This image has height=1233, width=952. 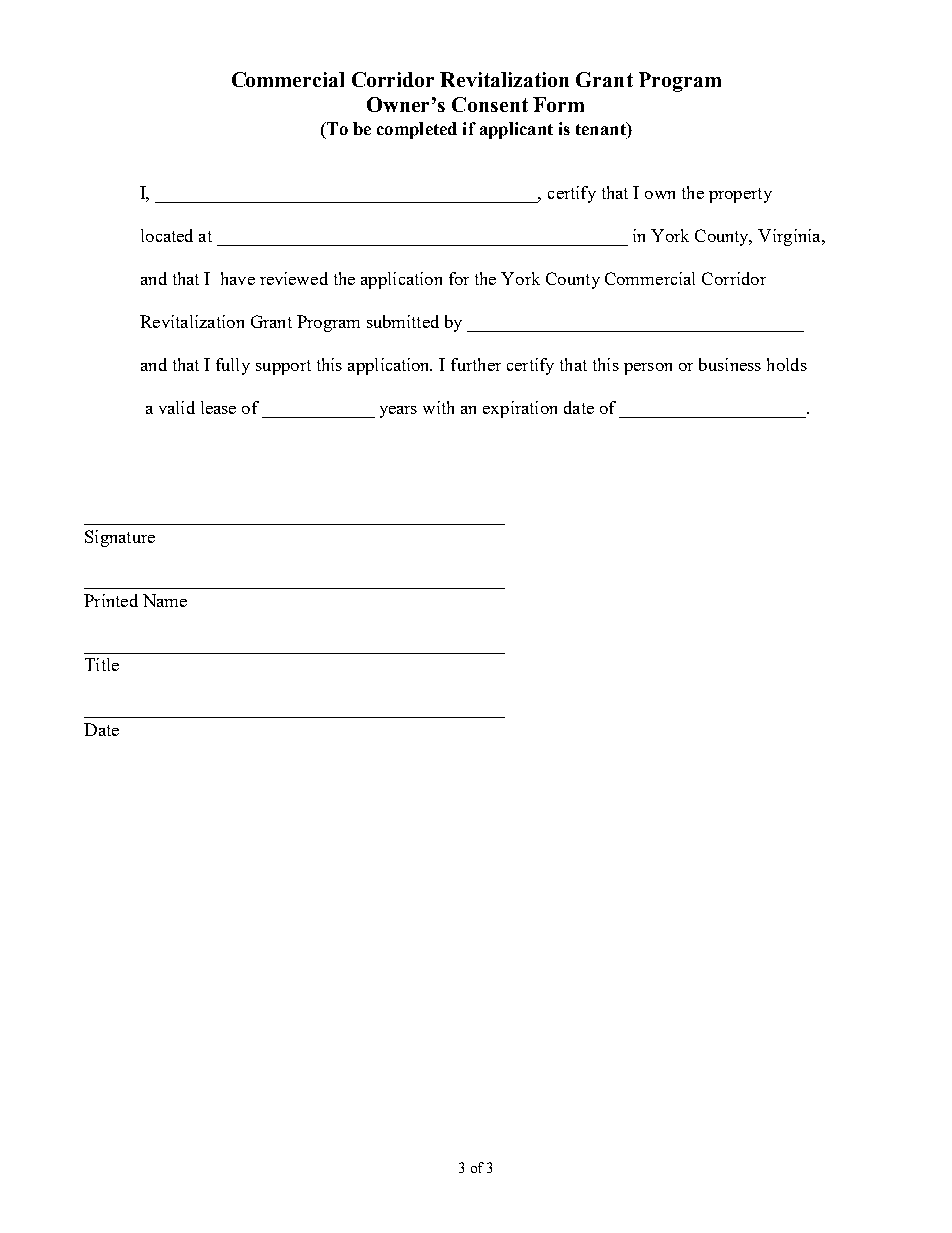 What do you see at coordinates (165, 600) in the image?
I see `Name` at bounding box center [165, 600].
